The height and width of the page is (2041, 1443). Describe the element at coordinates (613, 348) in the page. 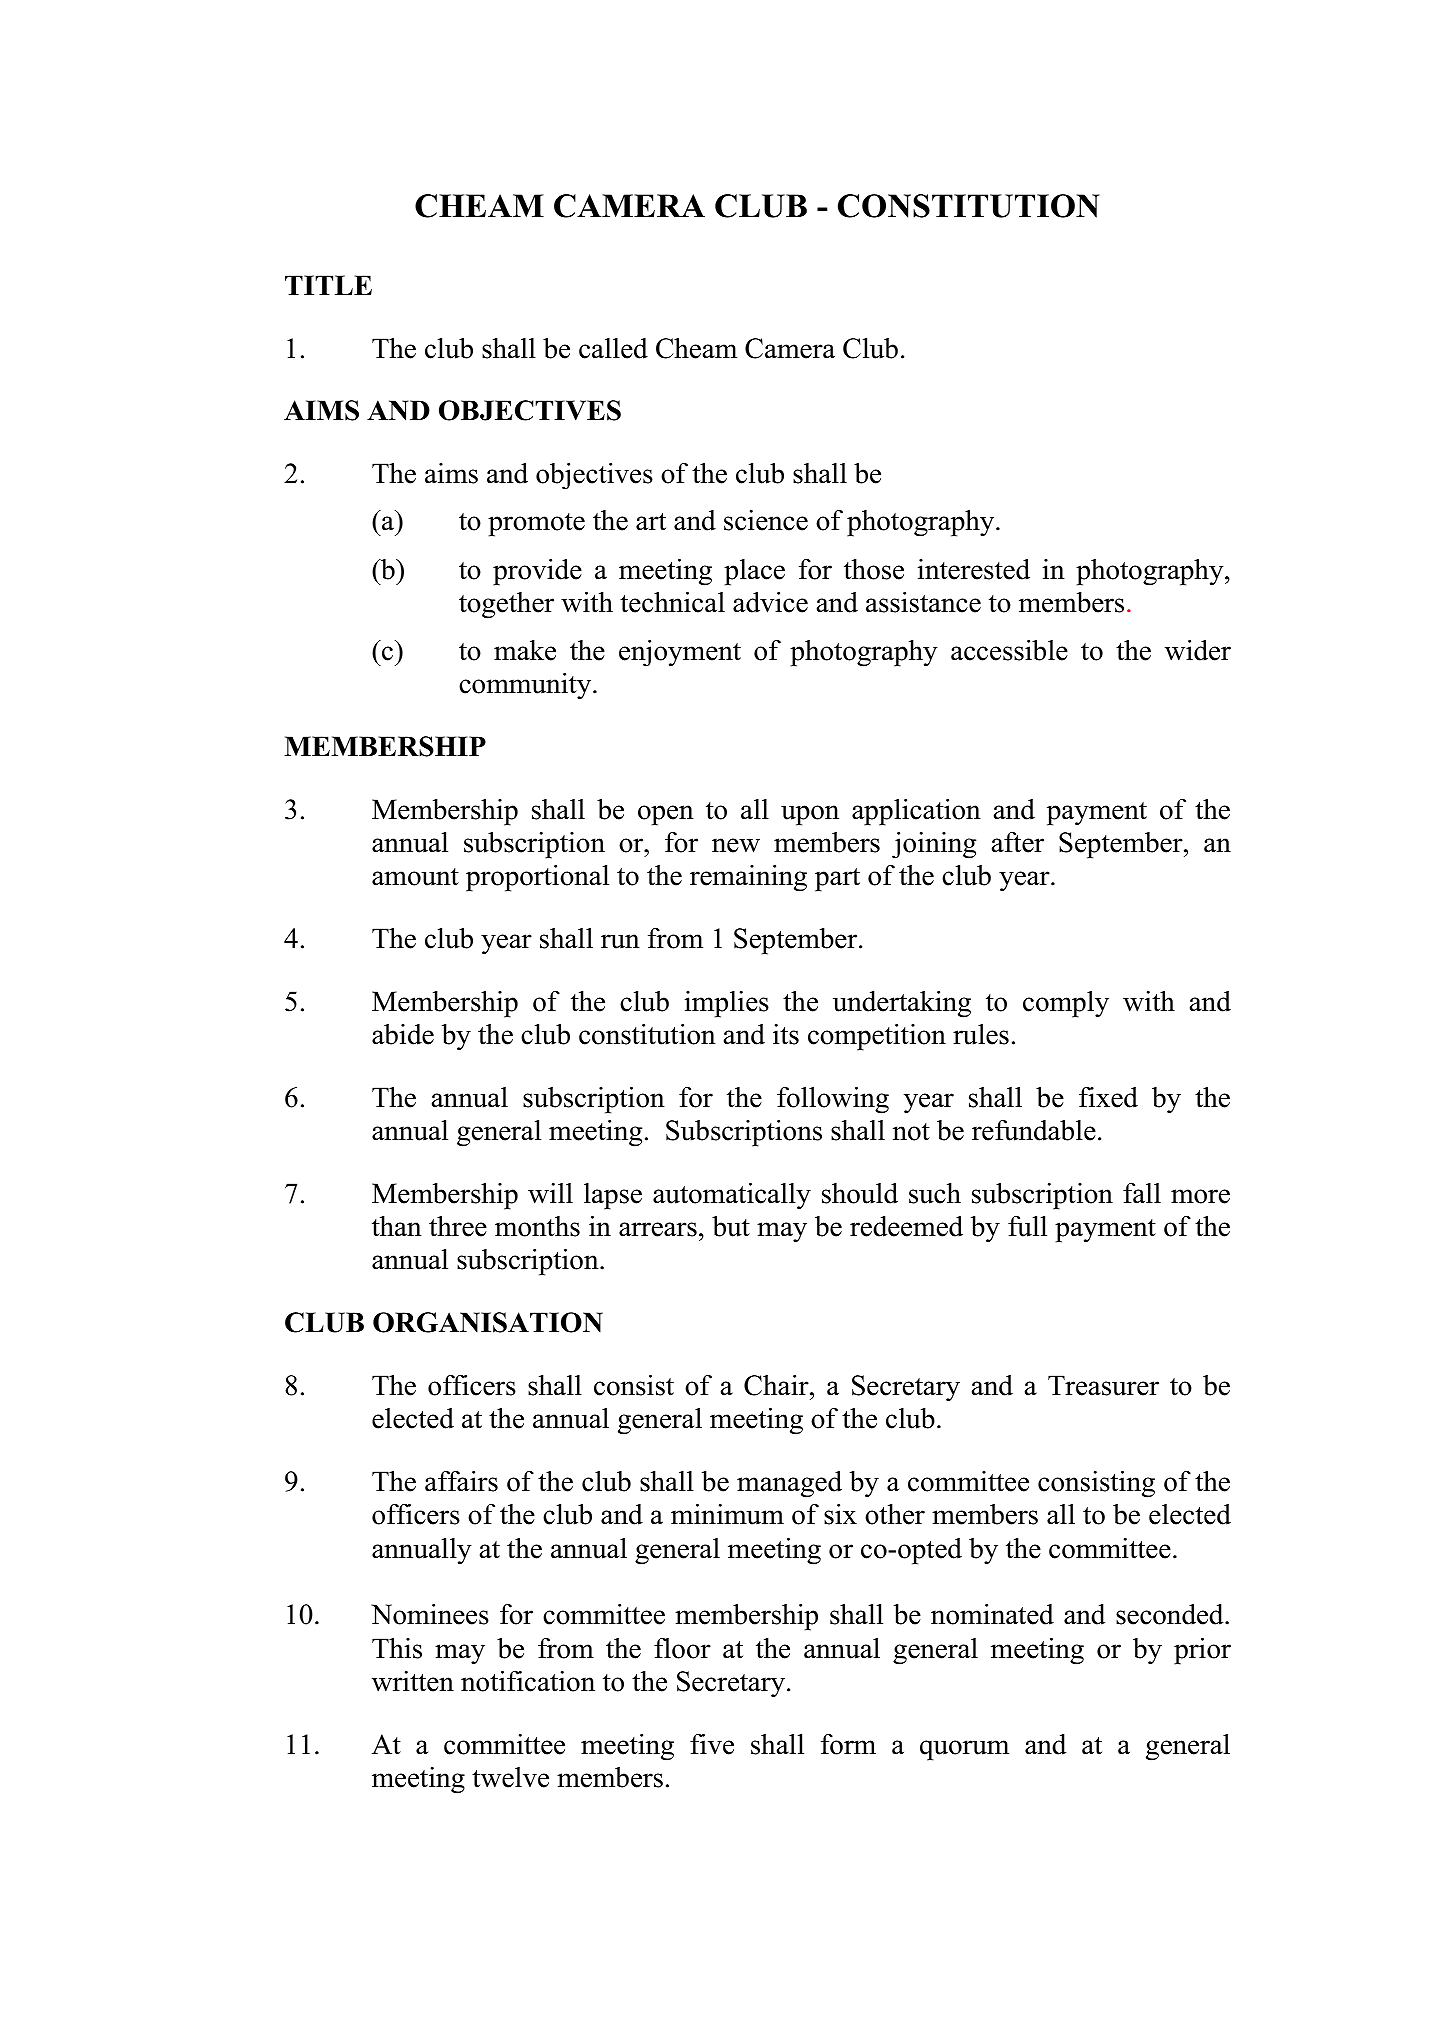

I see `called` at that location.
